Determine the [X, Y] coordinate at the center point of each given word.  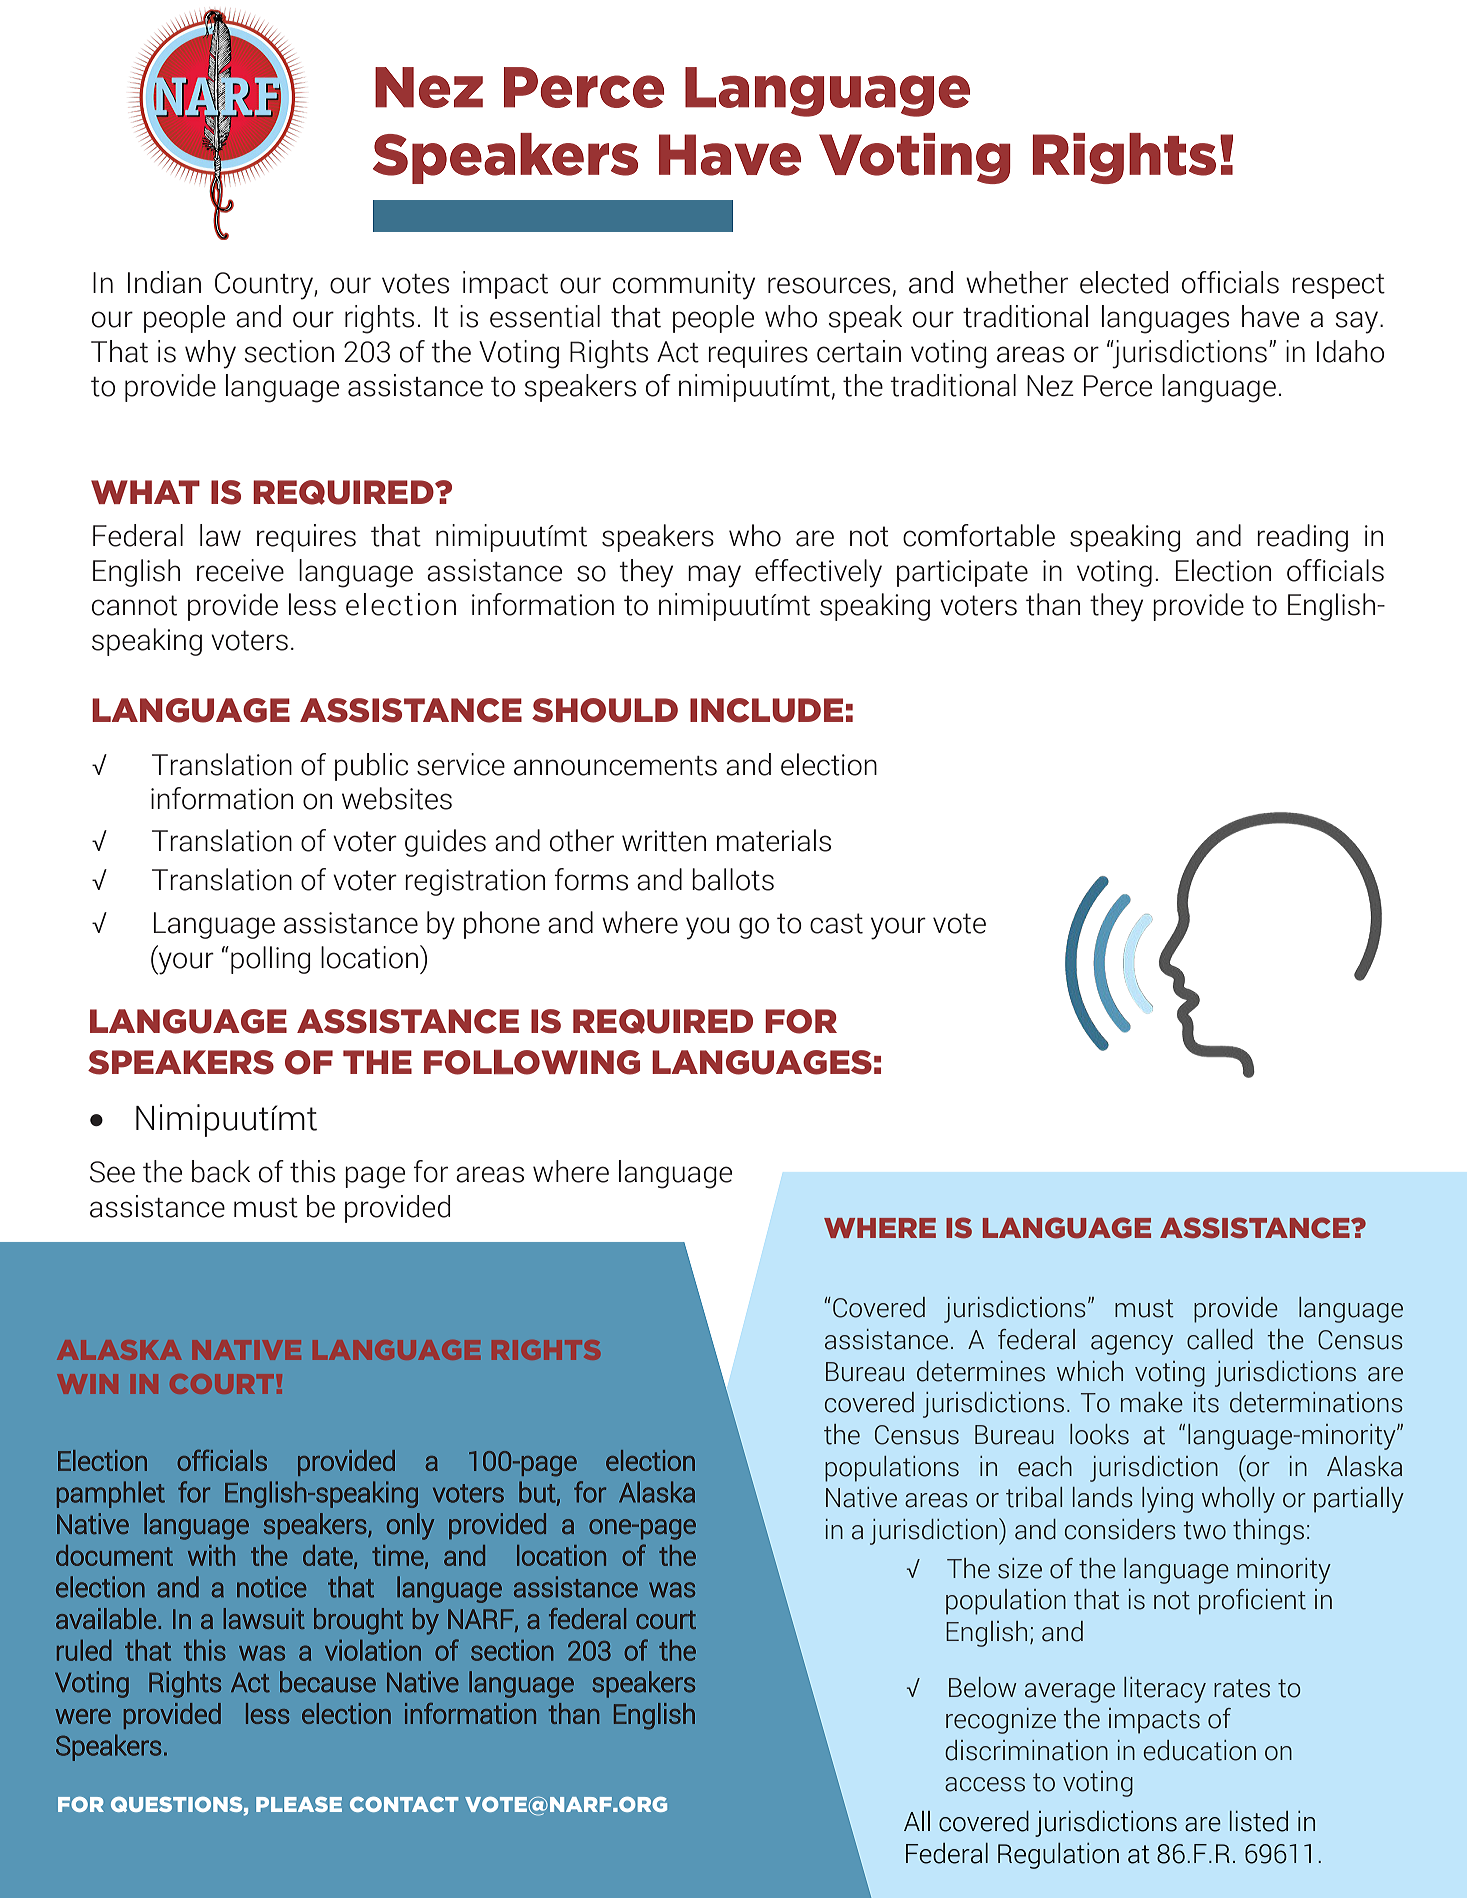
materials [774, 840]
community [684, 285]
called [1220, 1339]
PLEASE [299, 1804]
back [221, 1171]
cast [836, 923]
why [210, 354]
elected [1124, 282]
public [371, 767]
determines [981, 1371]
